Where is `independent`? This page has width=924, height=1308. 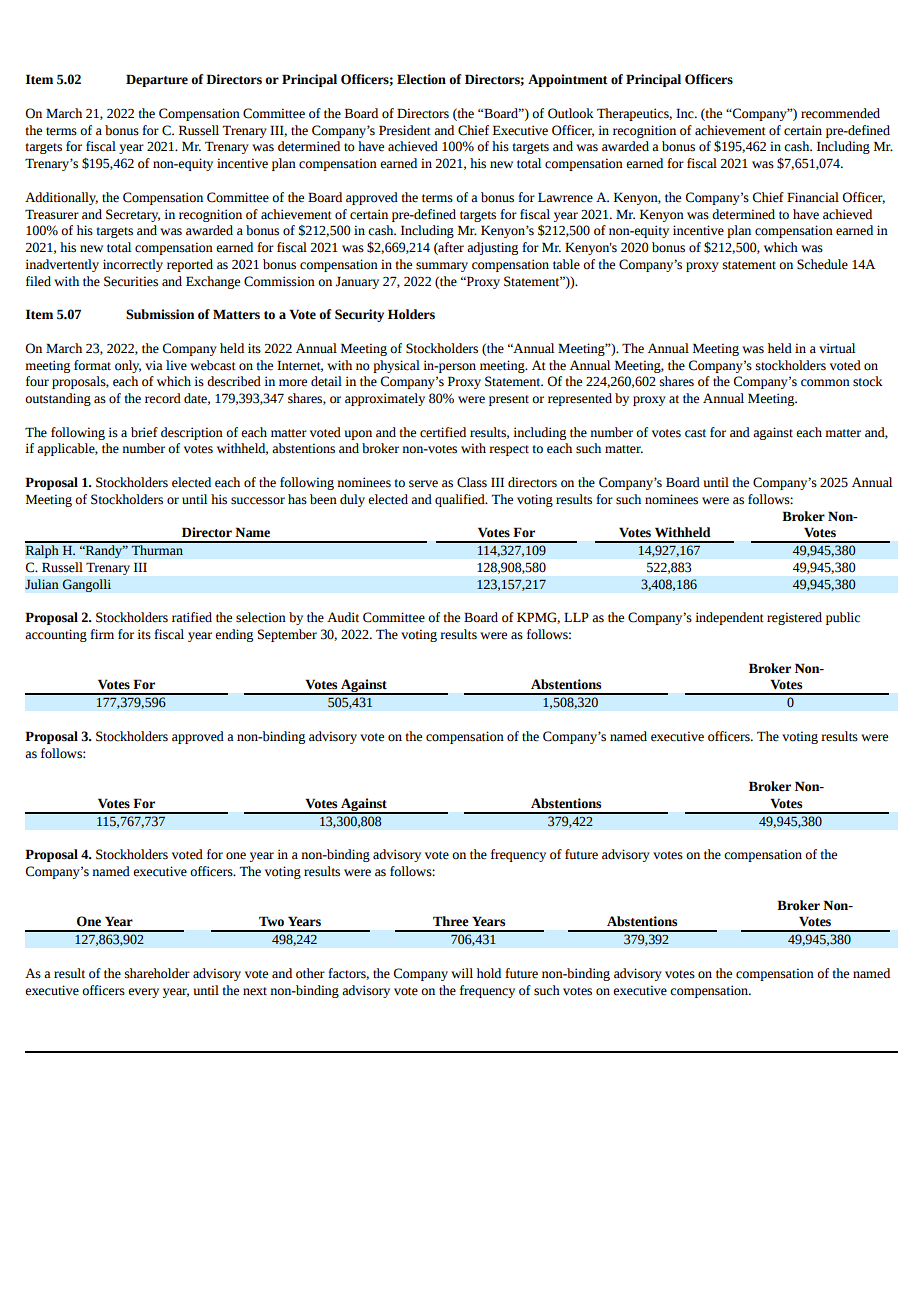
independent is located at coordinates (729, 618).
